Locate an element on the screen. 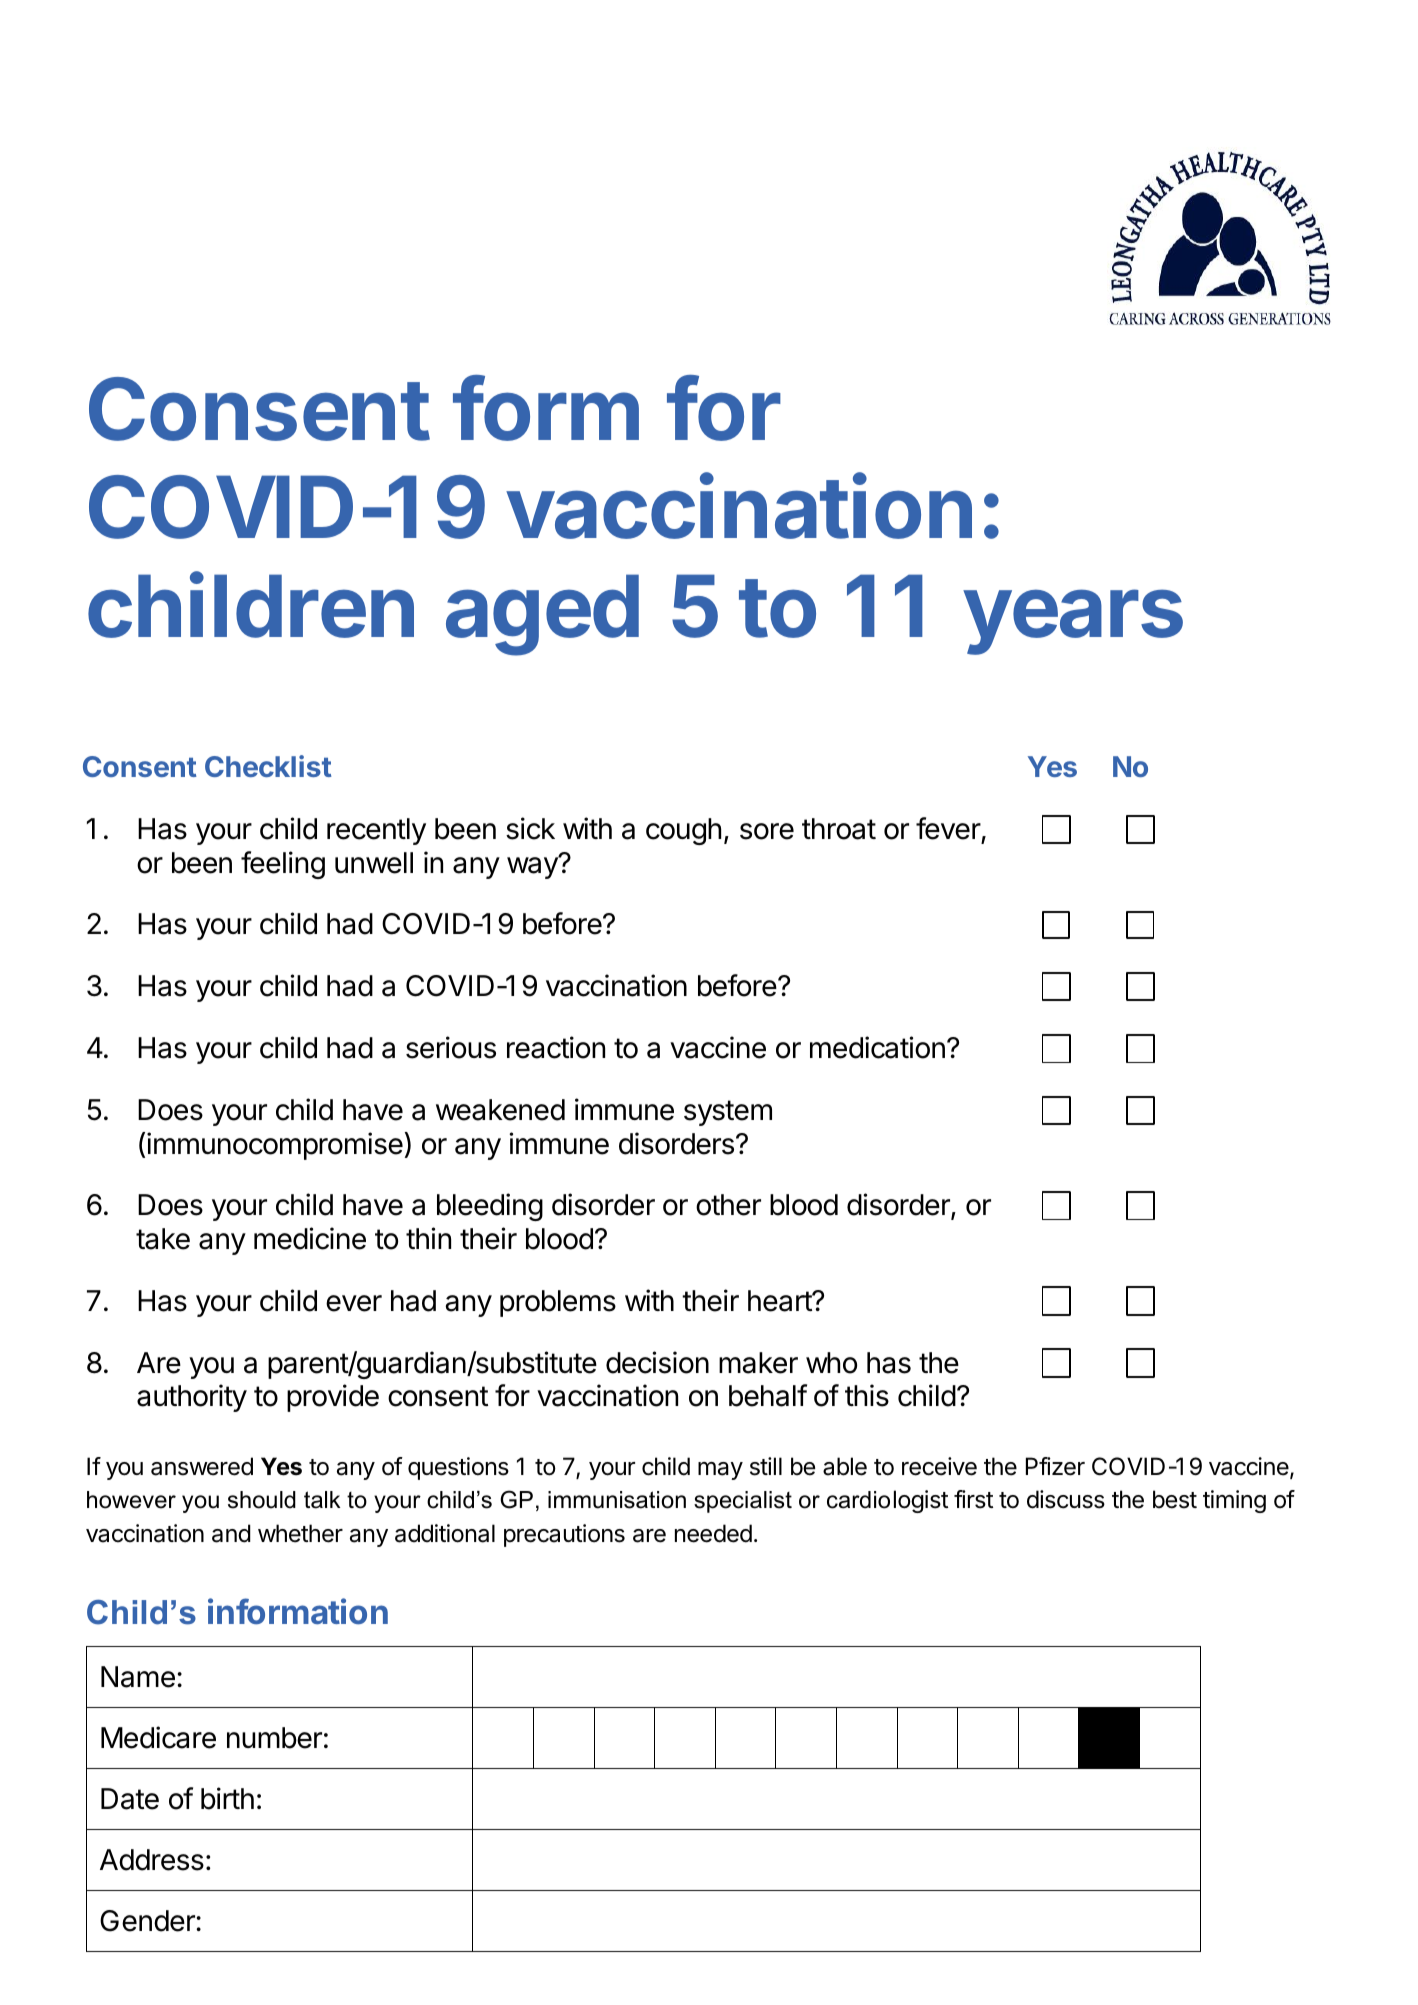 This screenshot has width=1418, height=2005. number is located at coordinates (274, 1738).
